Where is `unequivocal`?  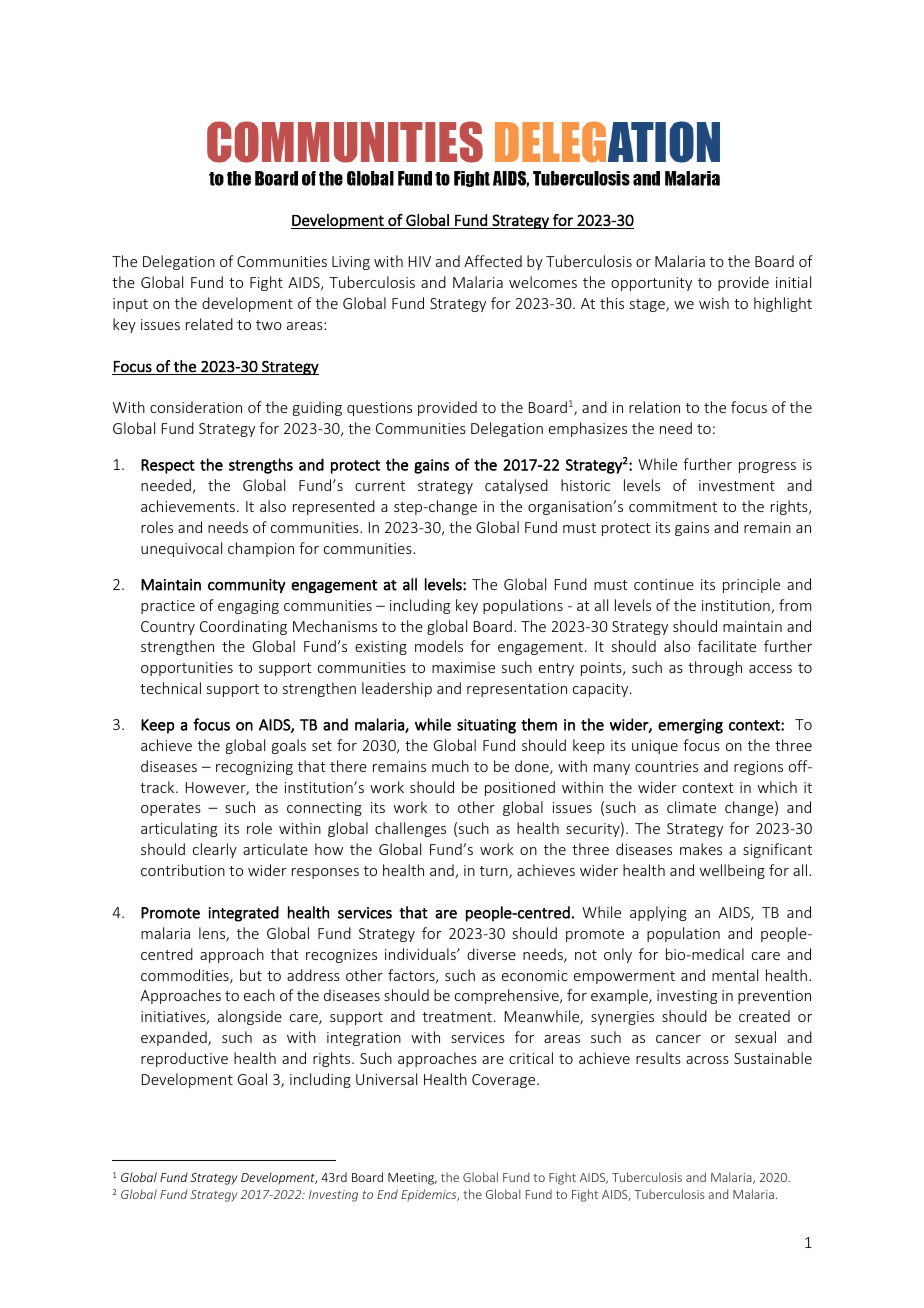 unequivocal is located at coordinates (181, 549).
